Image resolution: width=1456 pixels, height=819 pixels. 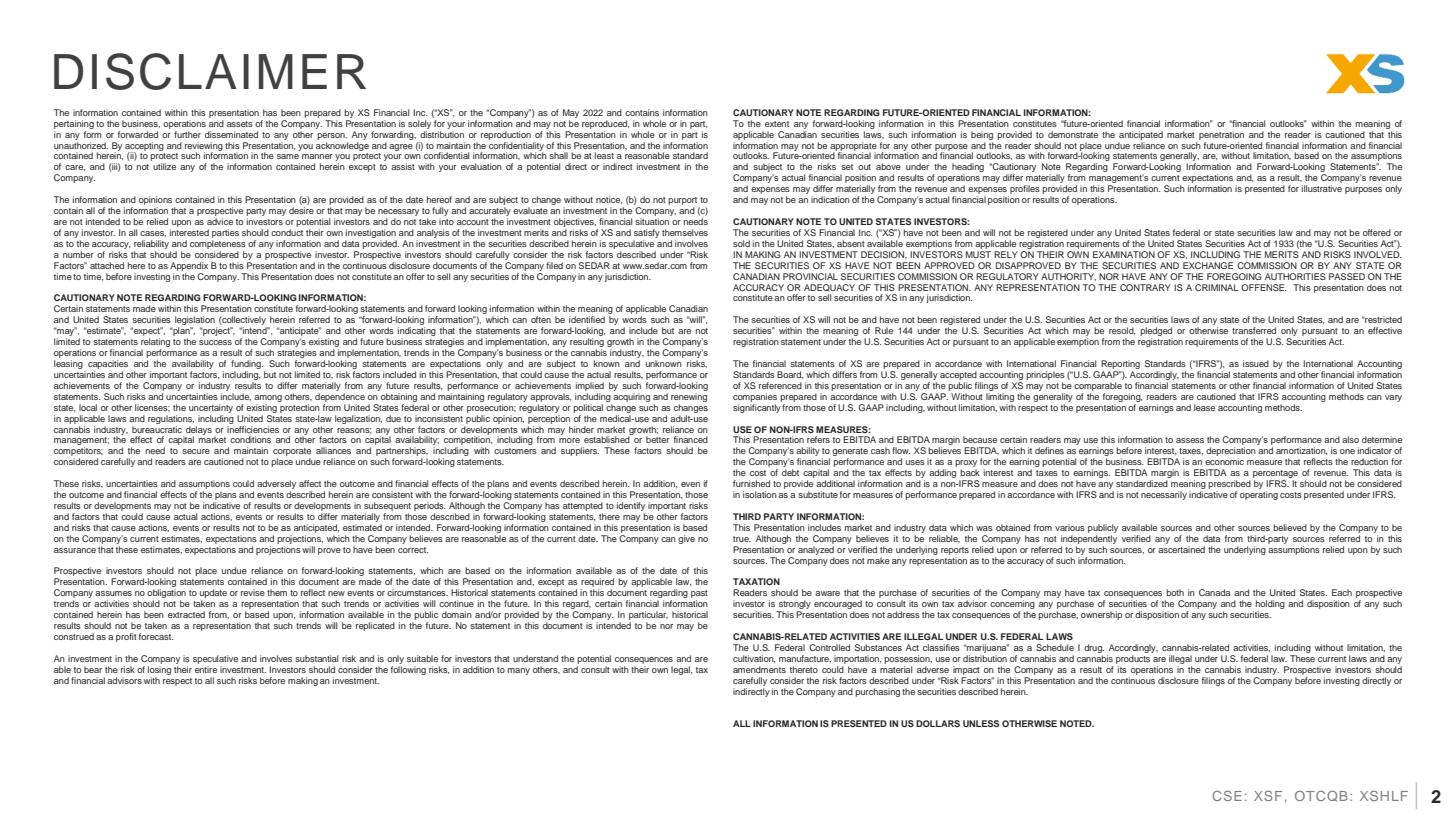 I want to click on legislation, so click(x=196, y=322).
